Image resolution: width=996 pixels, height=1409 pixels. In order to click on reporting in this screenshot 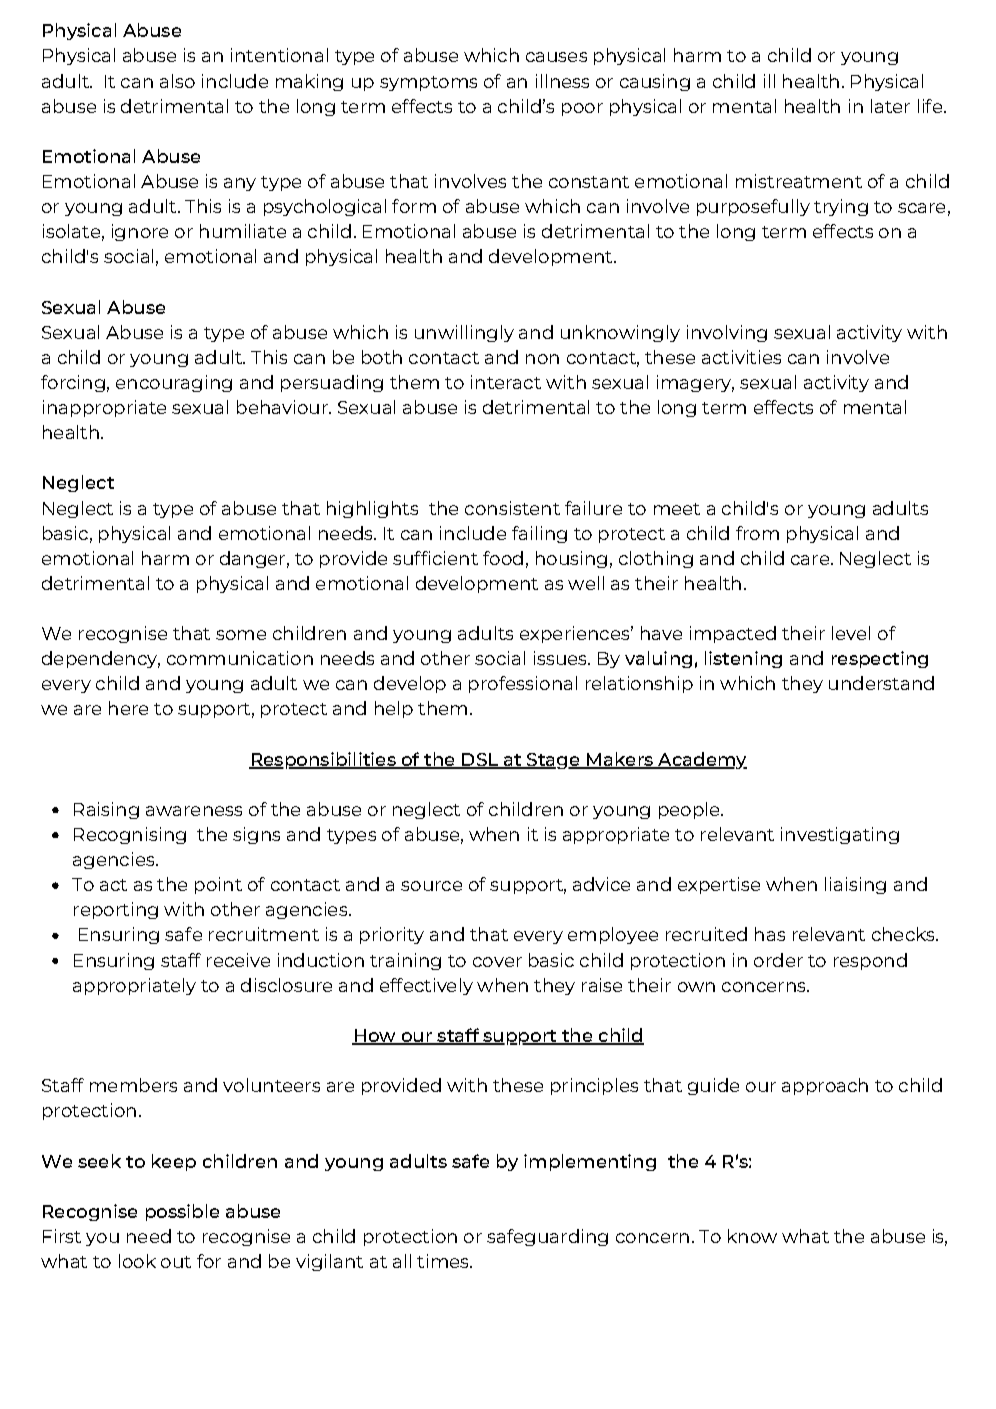, I will do `click(116, 910)`.
